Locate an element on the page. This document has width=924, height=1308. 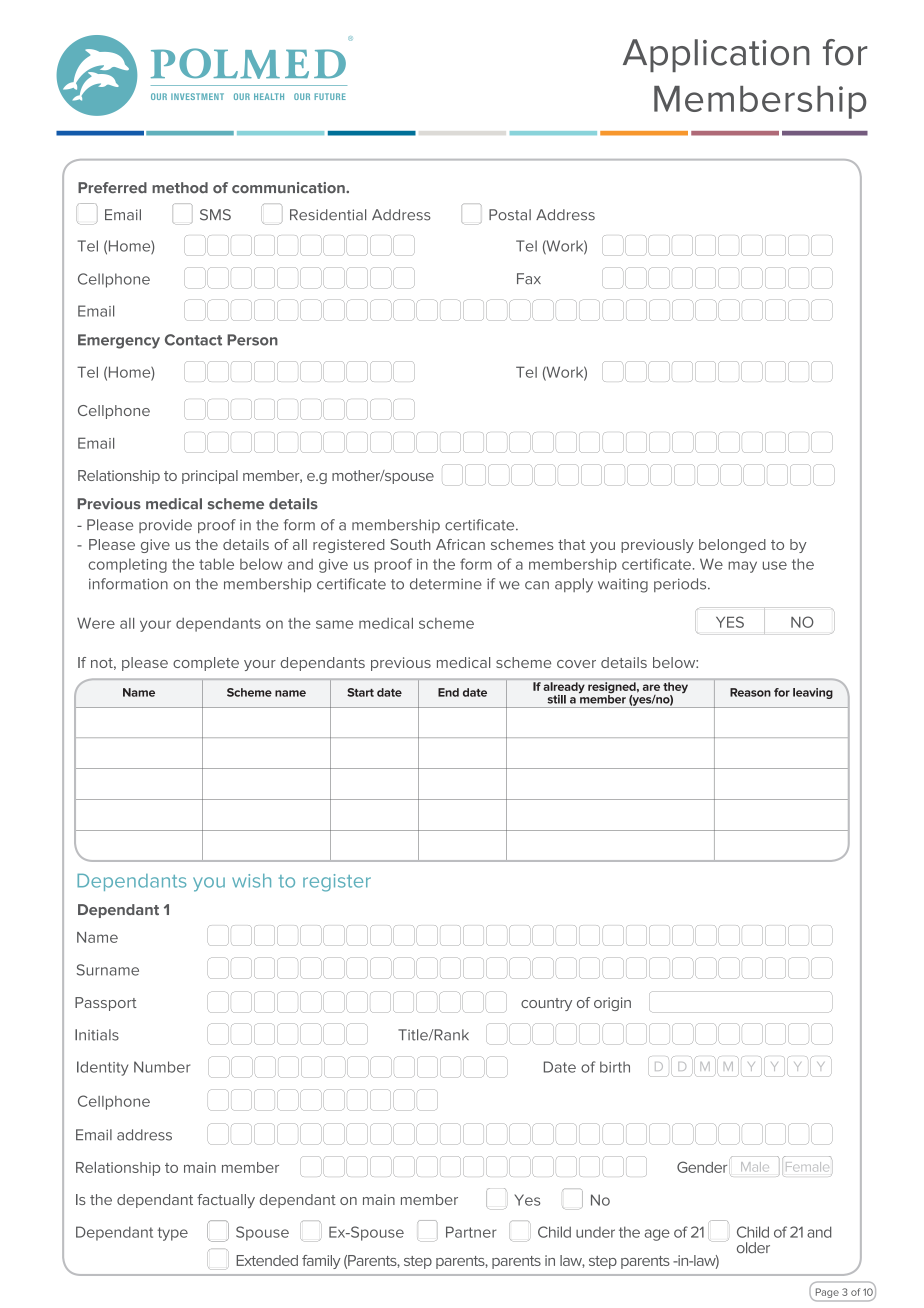
Fax is located at coordinates (529, 279).
